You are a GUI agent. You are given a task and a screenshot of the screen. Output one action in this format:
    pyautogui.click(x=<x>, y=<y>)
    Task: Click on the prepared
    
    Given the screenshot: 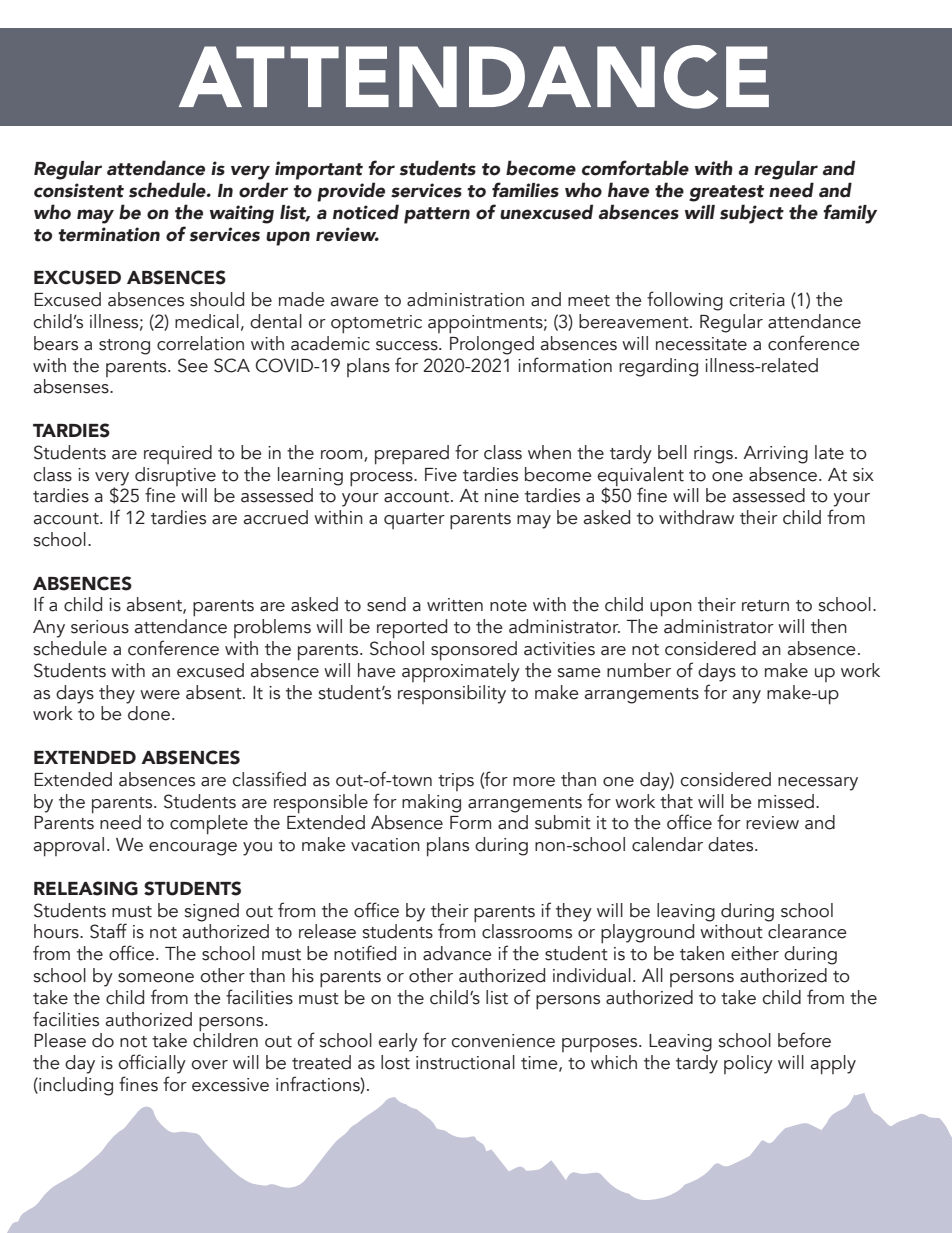 What is the action you would take?
    pyautogui.click(x=412, y=455)
